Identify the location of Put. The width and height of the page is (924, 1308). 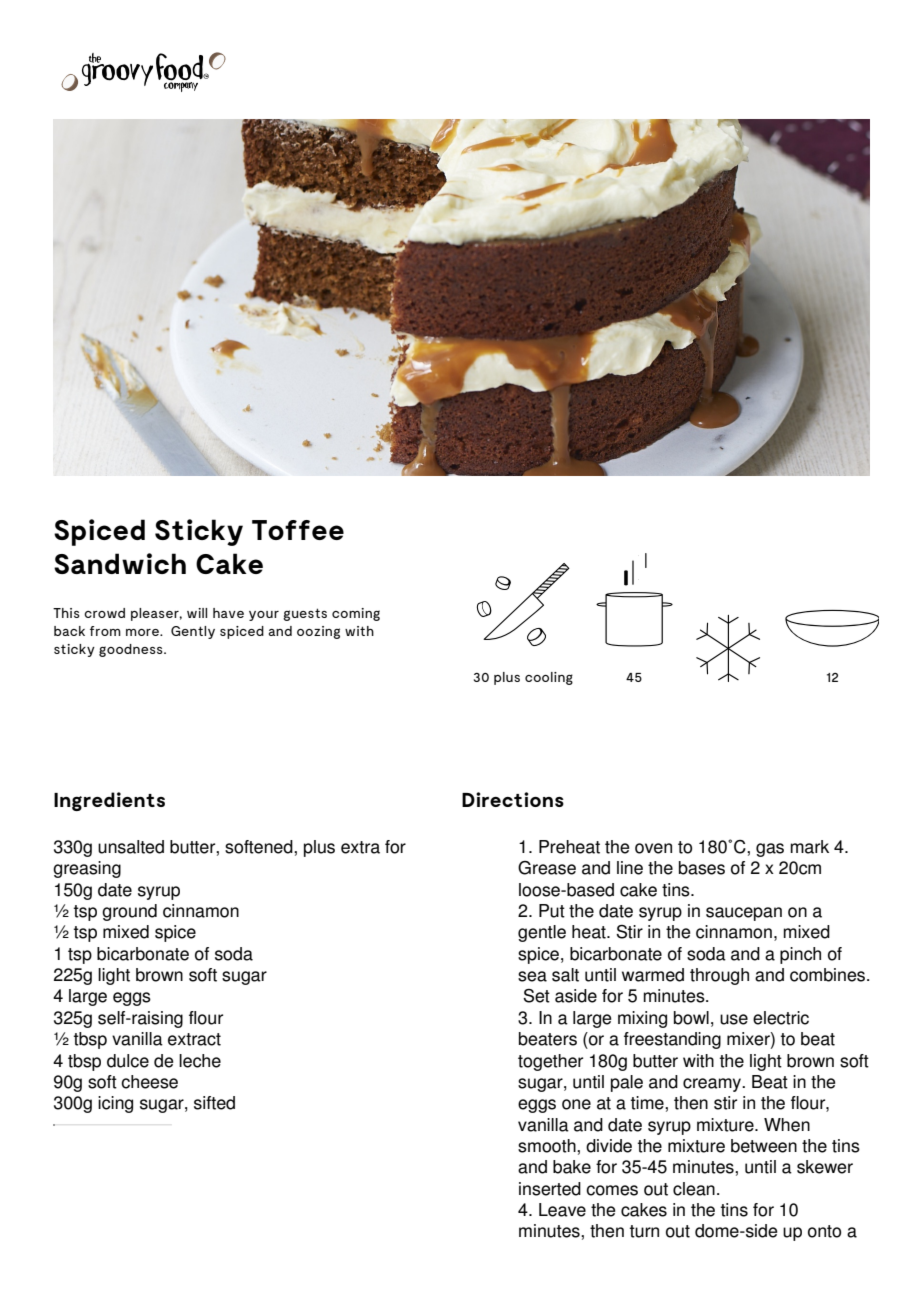
(552, 911).
